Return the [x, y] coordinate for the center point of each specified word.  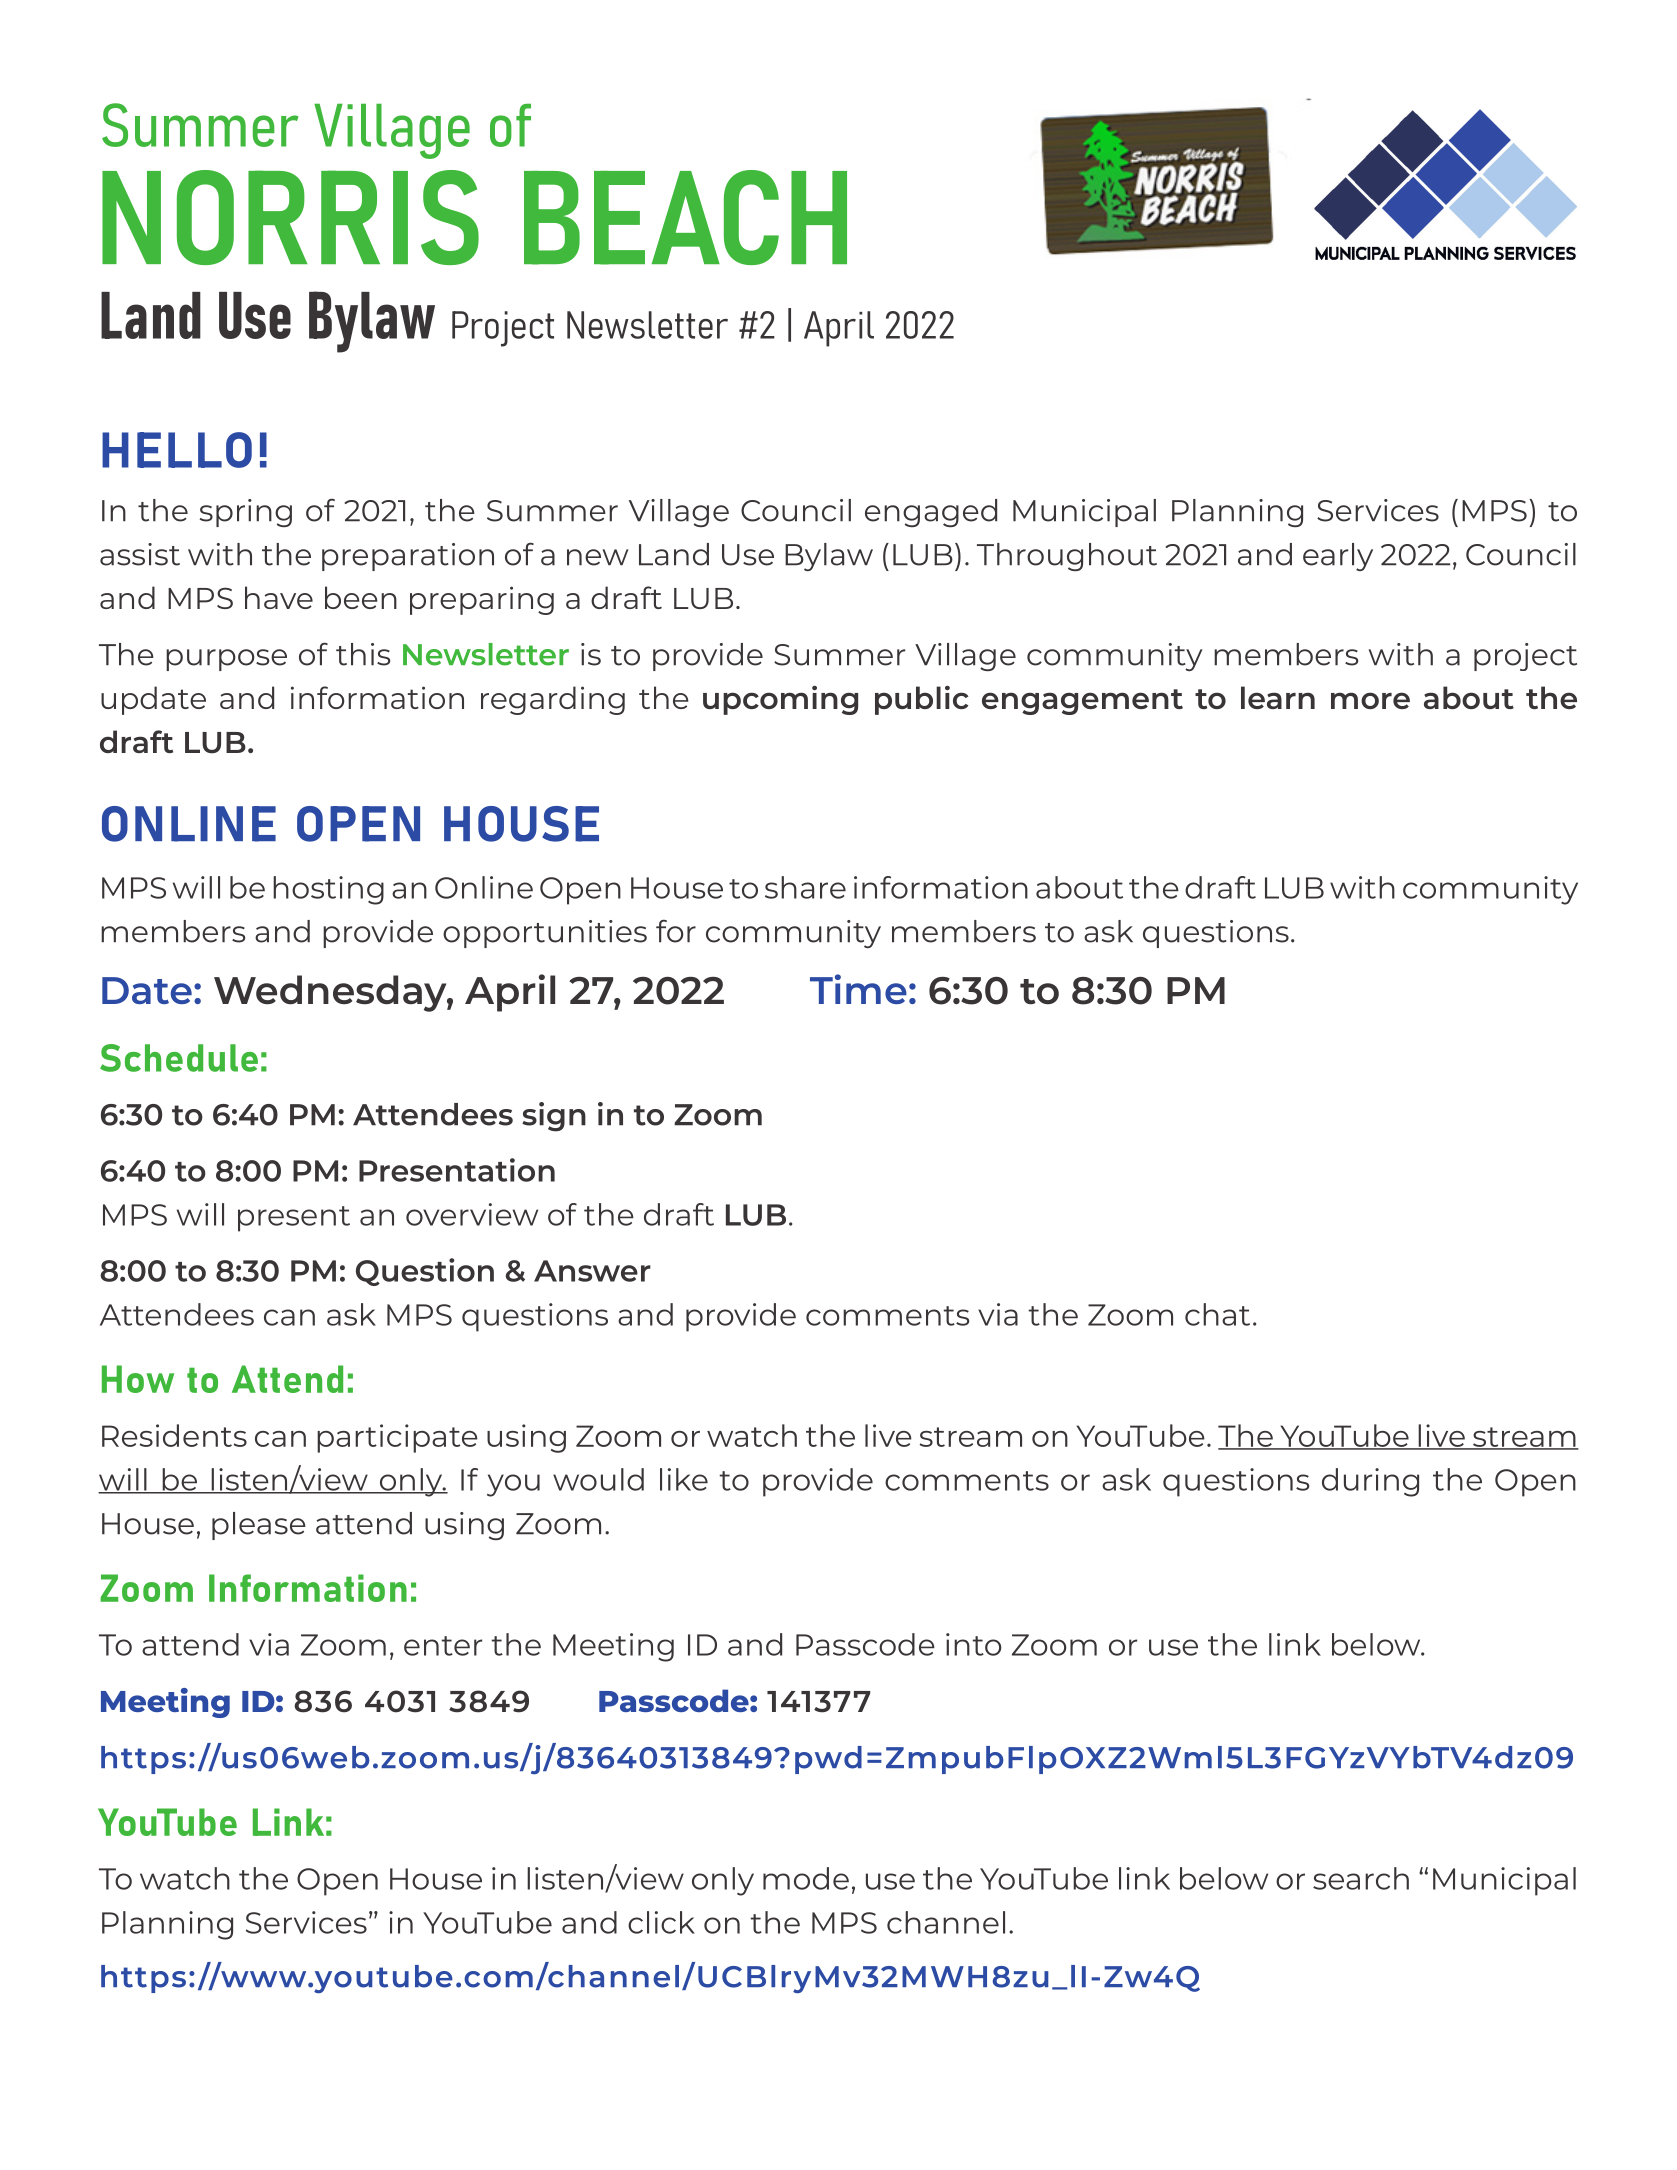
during [1370, 1482]
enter [443, 1646]
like [684, 1479]
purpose [226, 660]
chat [1217, 1314]
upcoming [780, 700]
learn [1278, 697]
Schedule [179, 1058]
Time [858, 989]
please [259, 1526]
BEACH [685, 217]
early [1338, 557]
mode [806, 1878]
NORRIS [290, 217]
